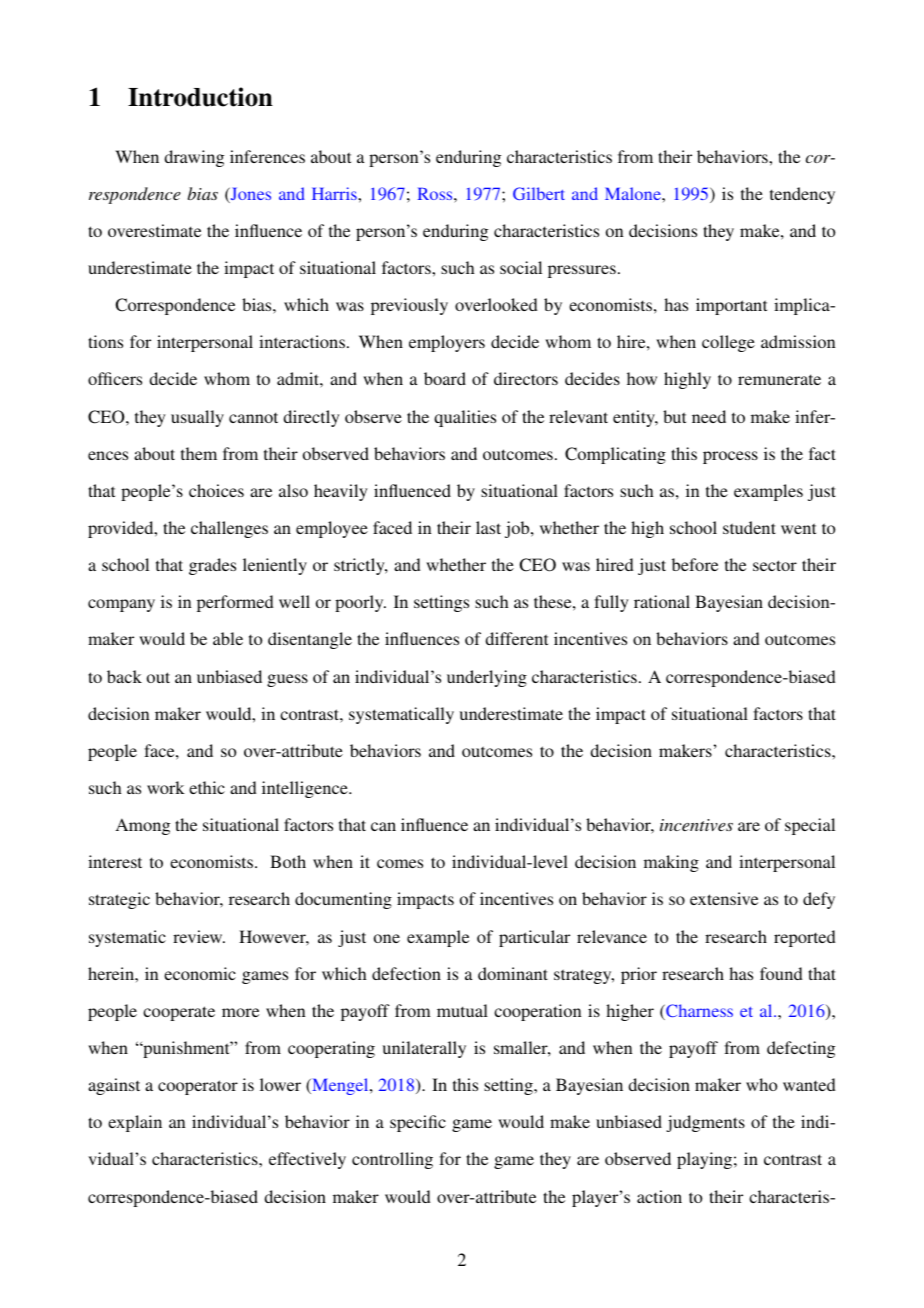 The width and height of the image is (924, 1308). I want to click on explain, so click(135, 1123).
